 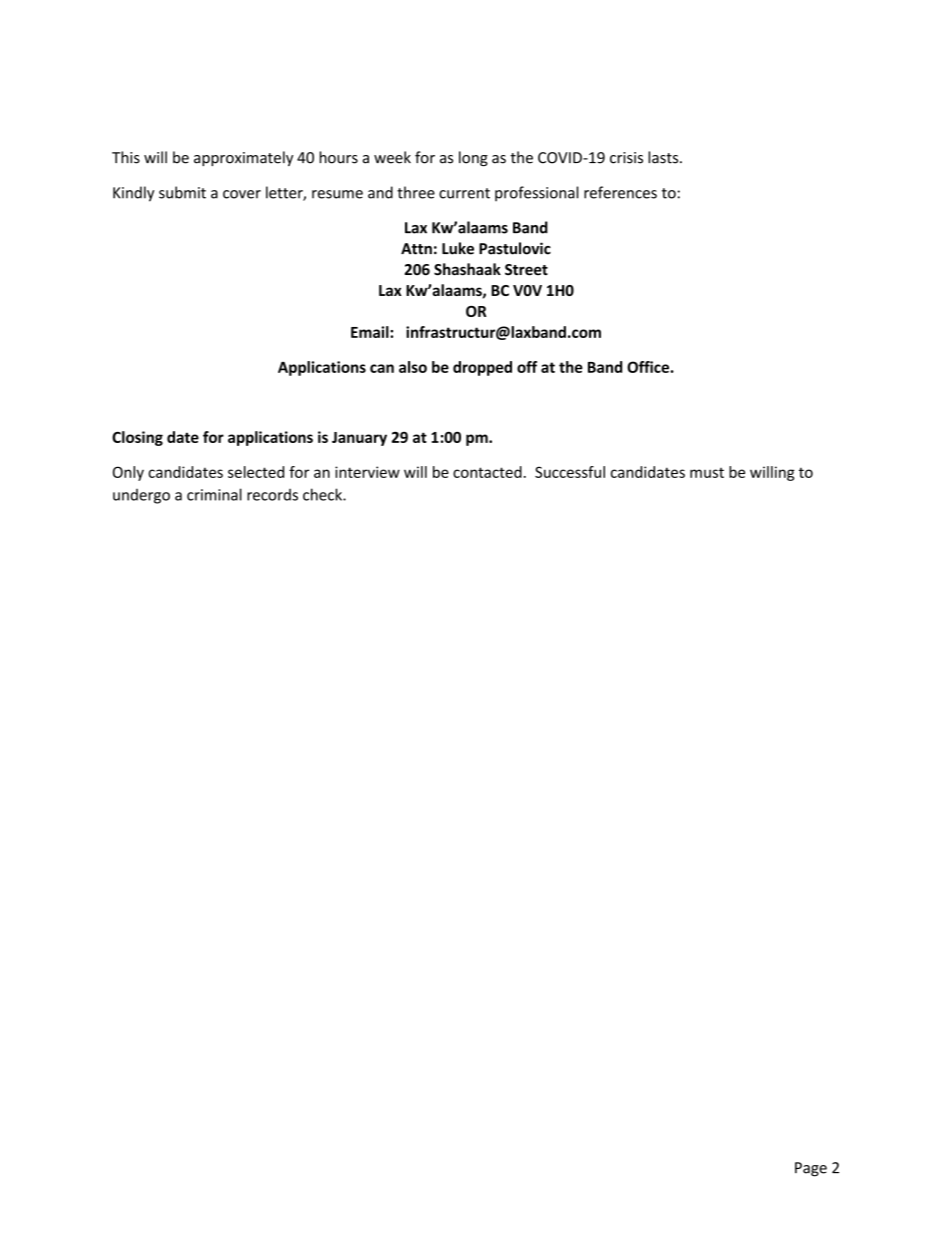 I want to click on lasts, so click(x=664, y=157).
